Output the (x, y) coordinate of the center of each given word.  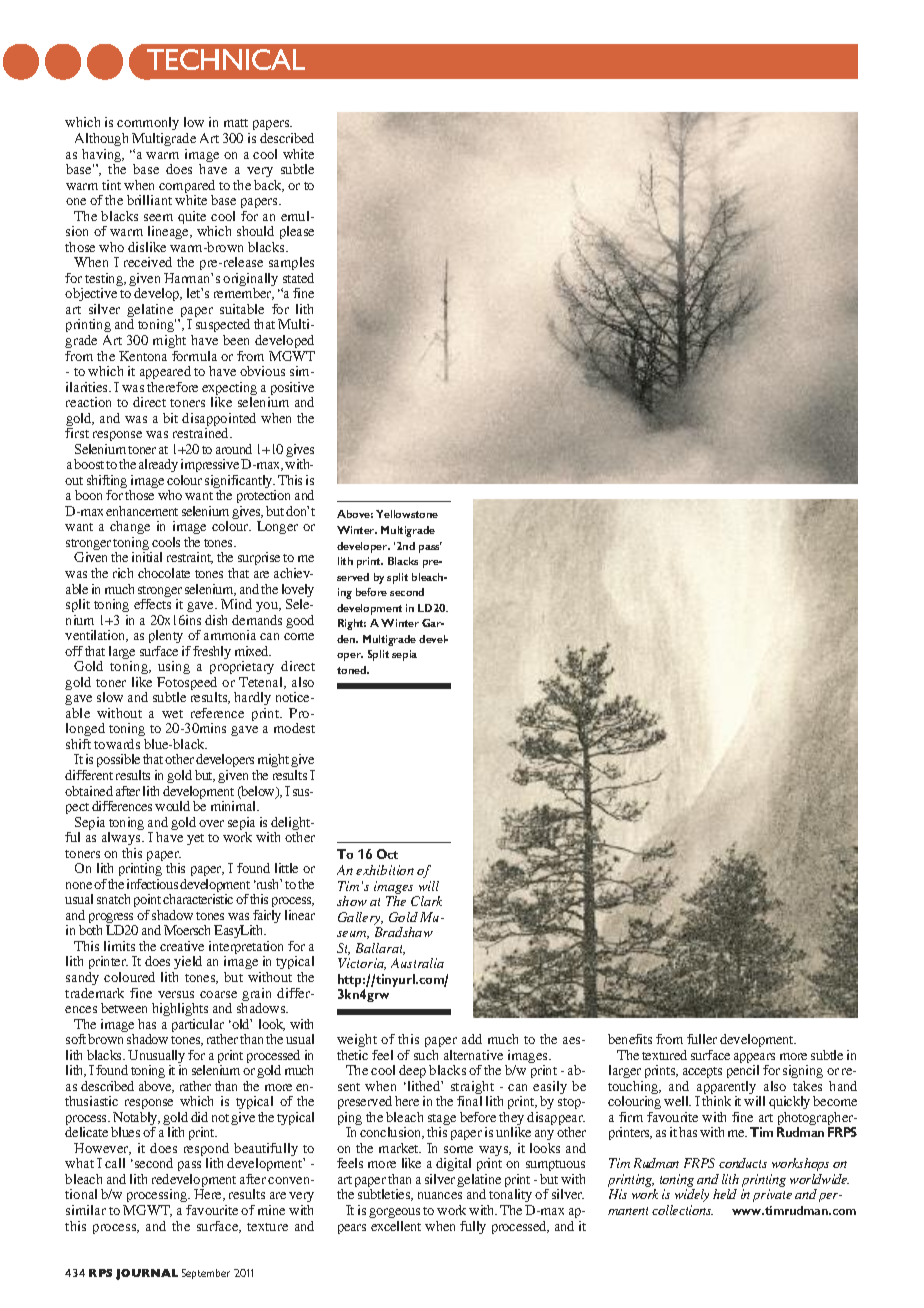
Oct (387, 854)
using (174, 667)
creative (182, 946)
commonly (148, 125)
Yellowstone (407, 514)
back (269, 186)
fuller (702, 1039)
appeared (165, 372)
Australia (417, 963)
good (300, 621)
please (297, 232)
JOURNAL (147, 1274)
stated (298, 278)
